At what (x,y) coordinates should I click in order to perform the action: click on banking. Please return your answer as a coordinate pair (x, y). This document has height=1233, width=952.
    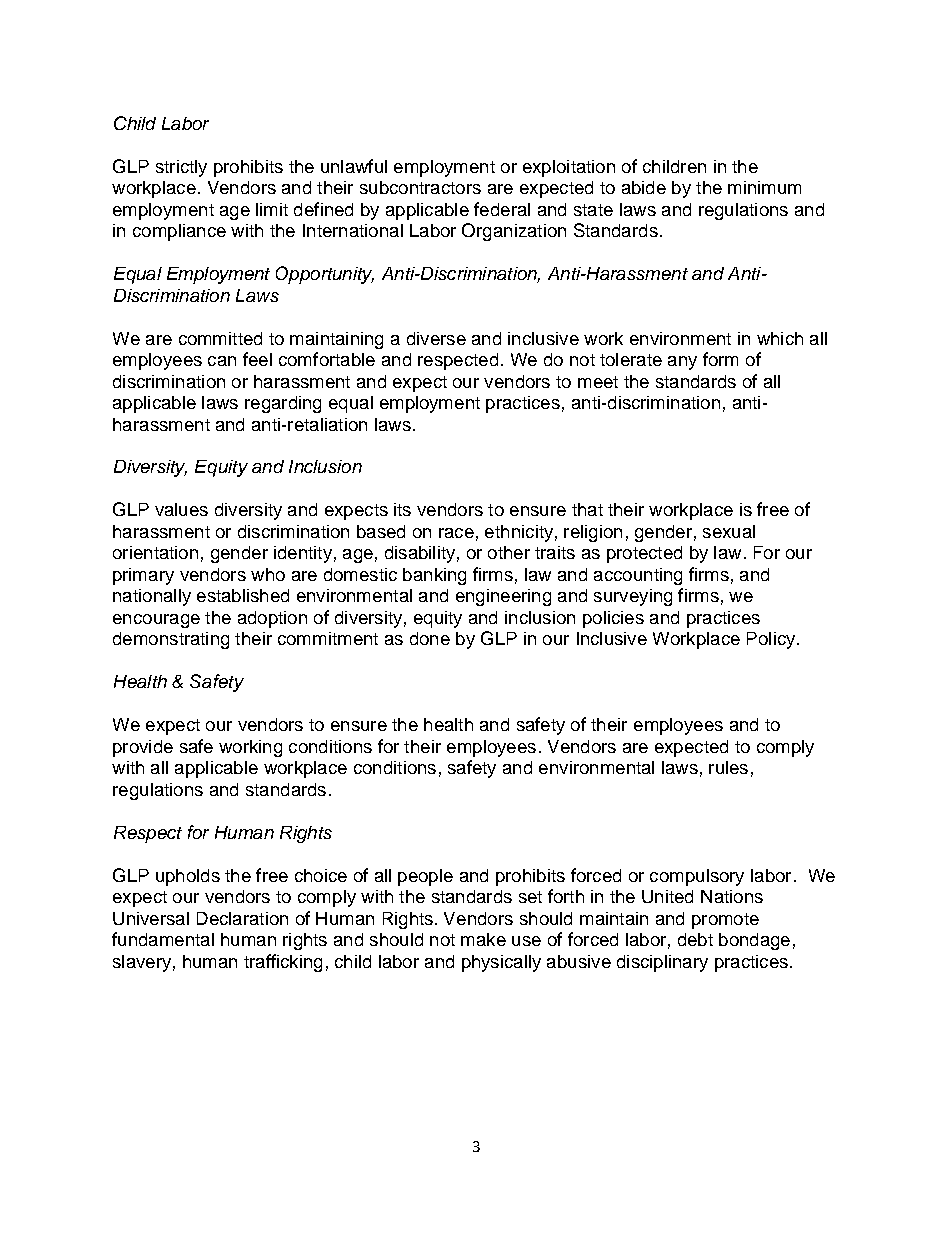
    Looking at the image, I should click on (434, 576).
